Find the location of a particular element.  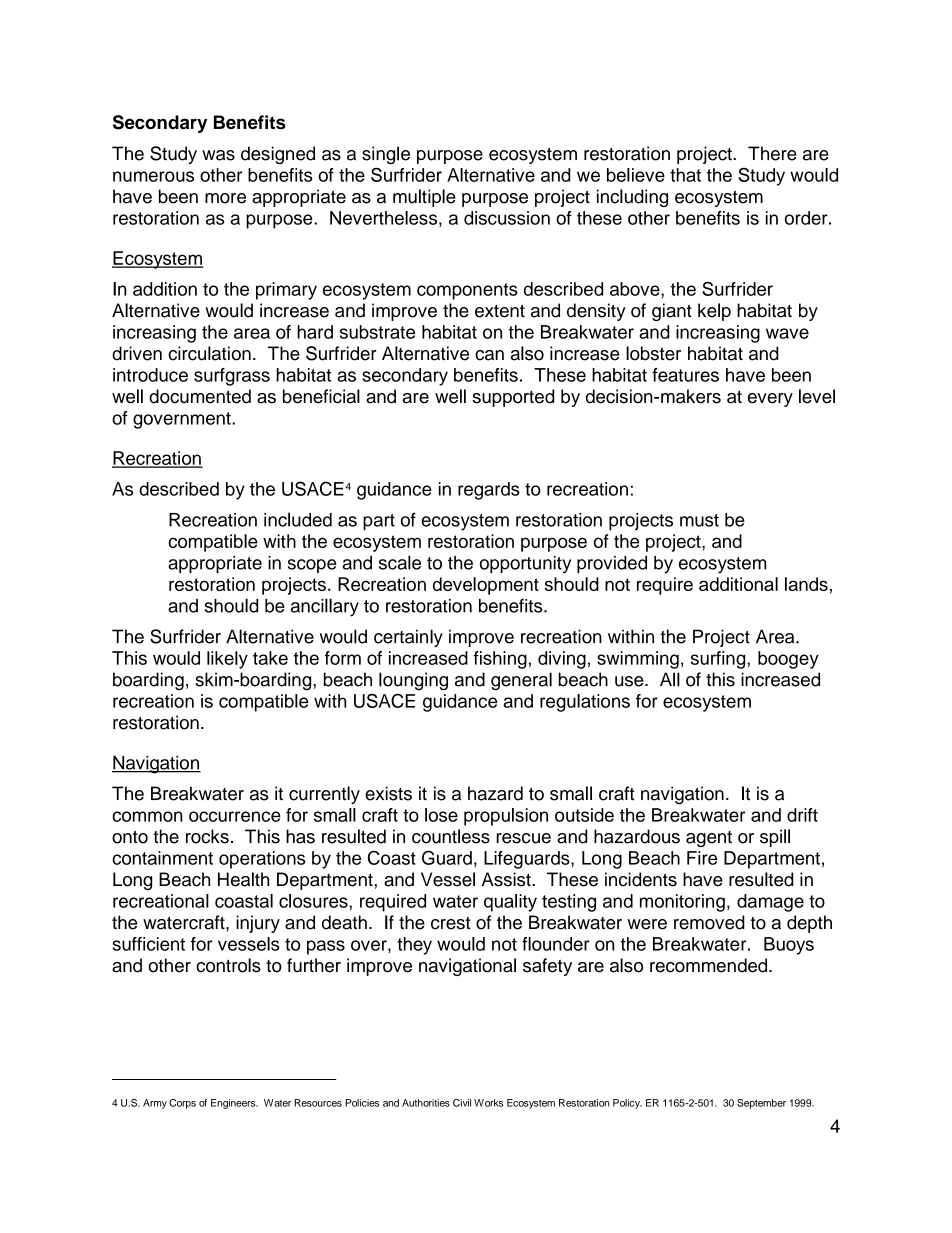

quality is located at coordinates (510, 903).
